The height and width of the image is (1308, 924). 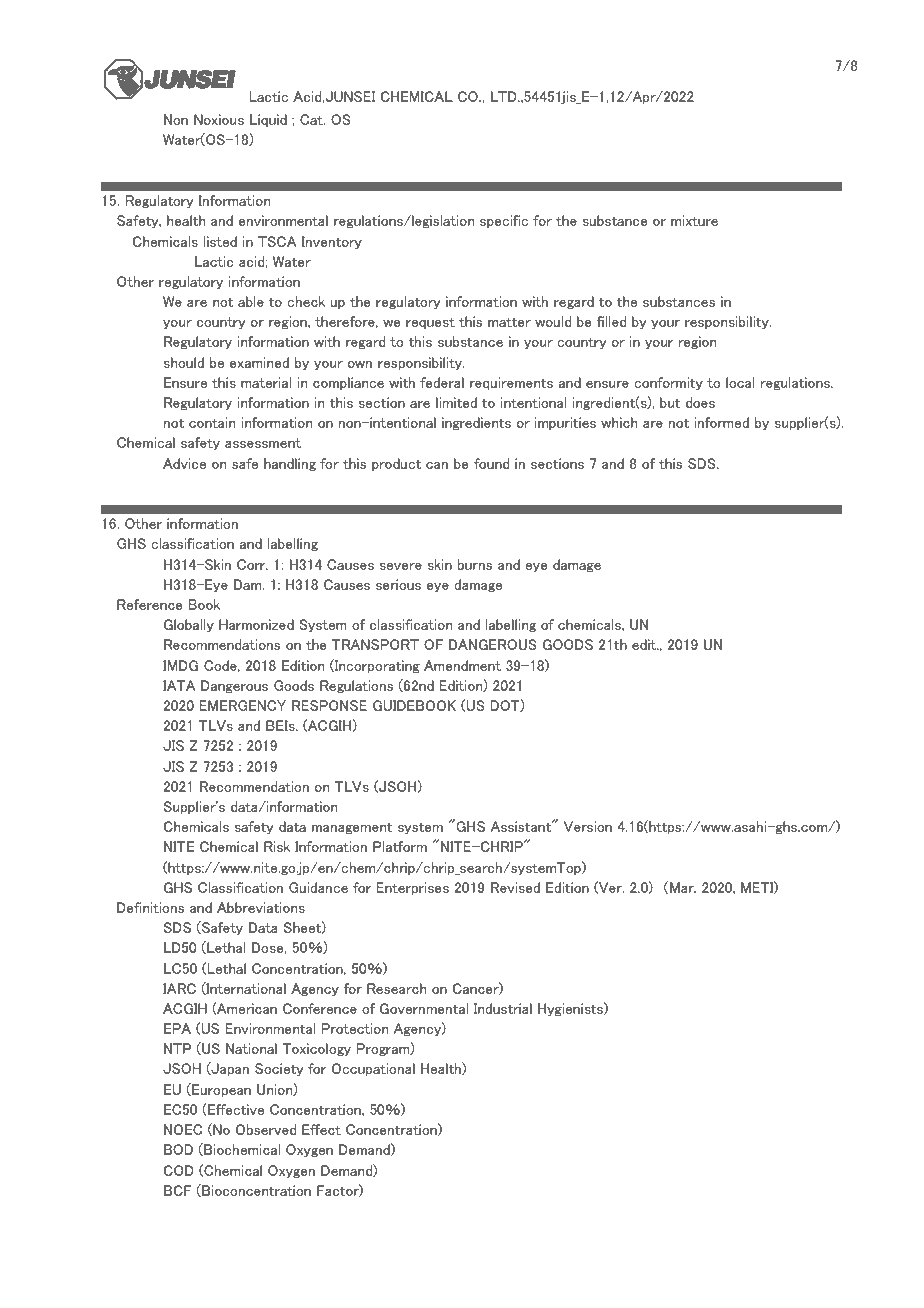 I want to click on Noxious, so click(x=219, y=119).
